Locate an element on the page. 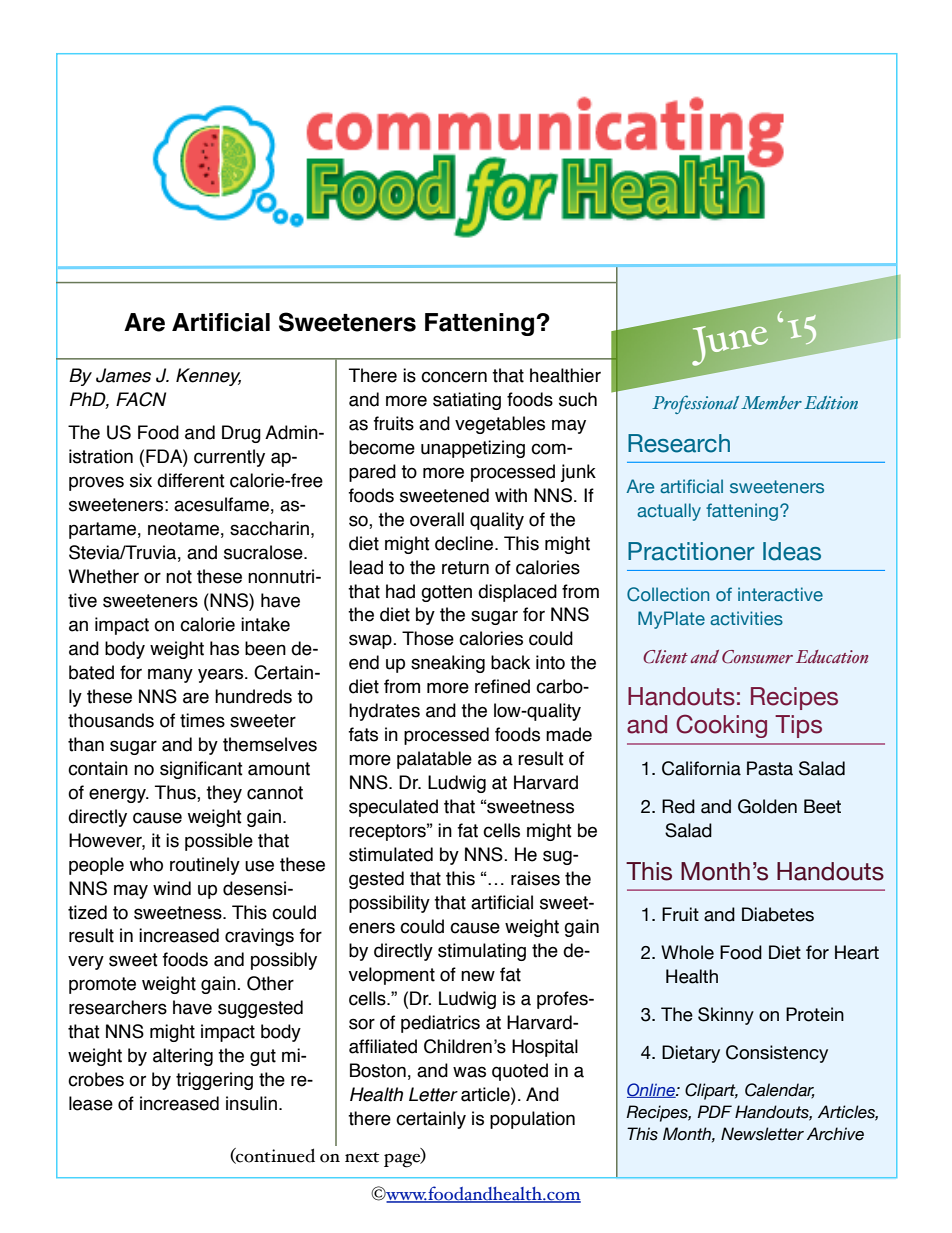 The image size is (952, 1233). population is located at coordinates (532, 1120).
